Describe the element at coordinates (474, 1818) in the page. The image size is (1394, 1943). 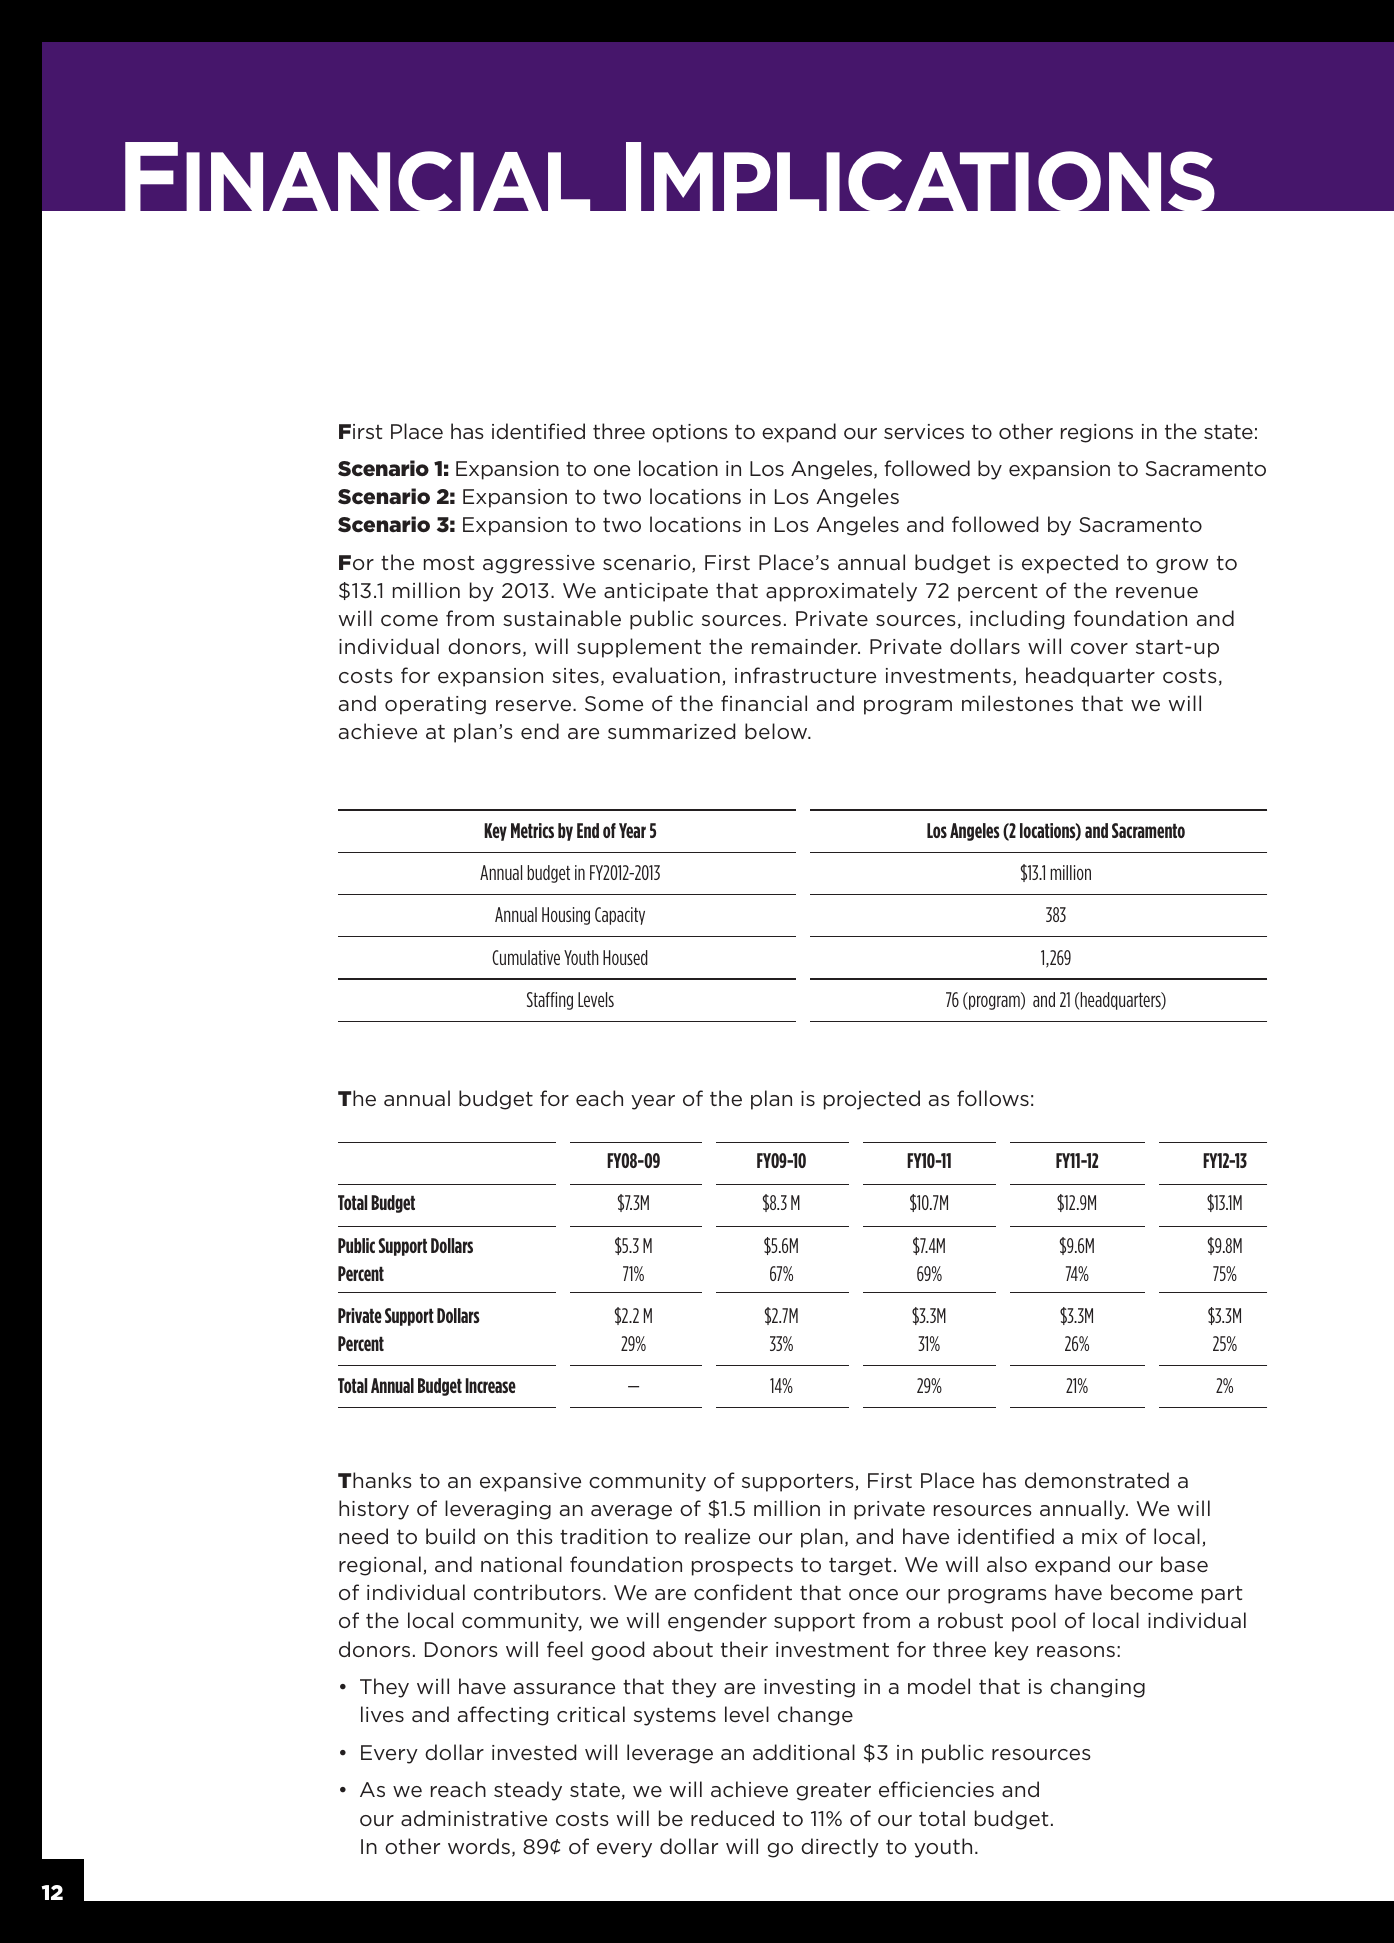
I see `administrative` at that location.
